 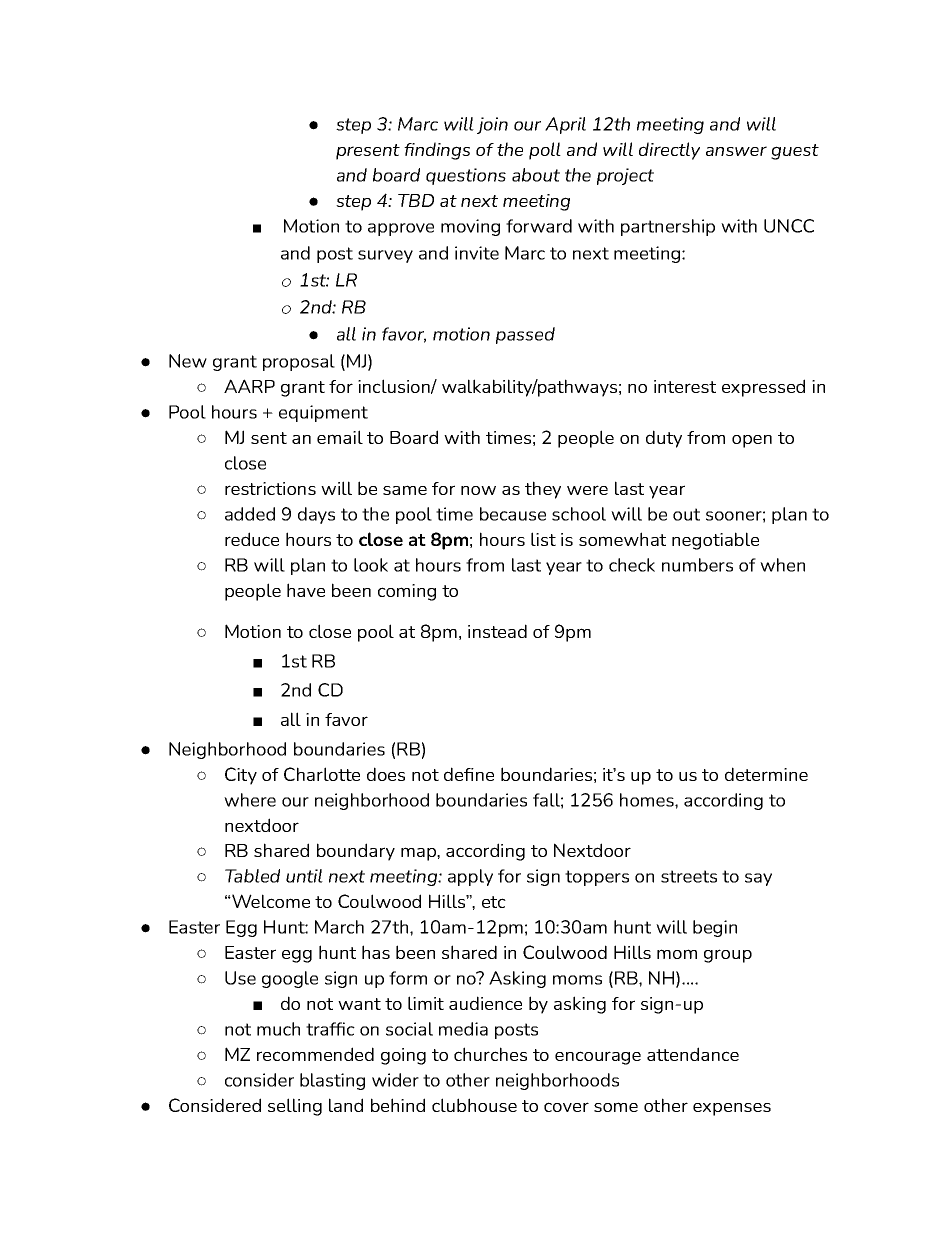 What do you see at coordinates (416, 200) in the image?
I see `TBD` at bounding box center [416, 200].
